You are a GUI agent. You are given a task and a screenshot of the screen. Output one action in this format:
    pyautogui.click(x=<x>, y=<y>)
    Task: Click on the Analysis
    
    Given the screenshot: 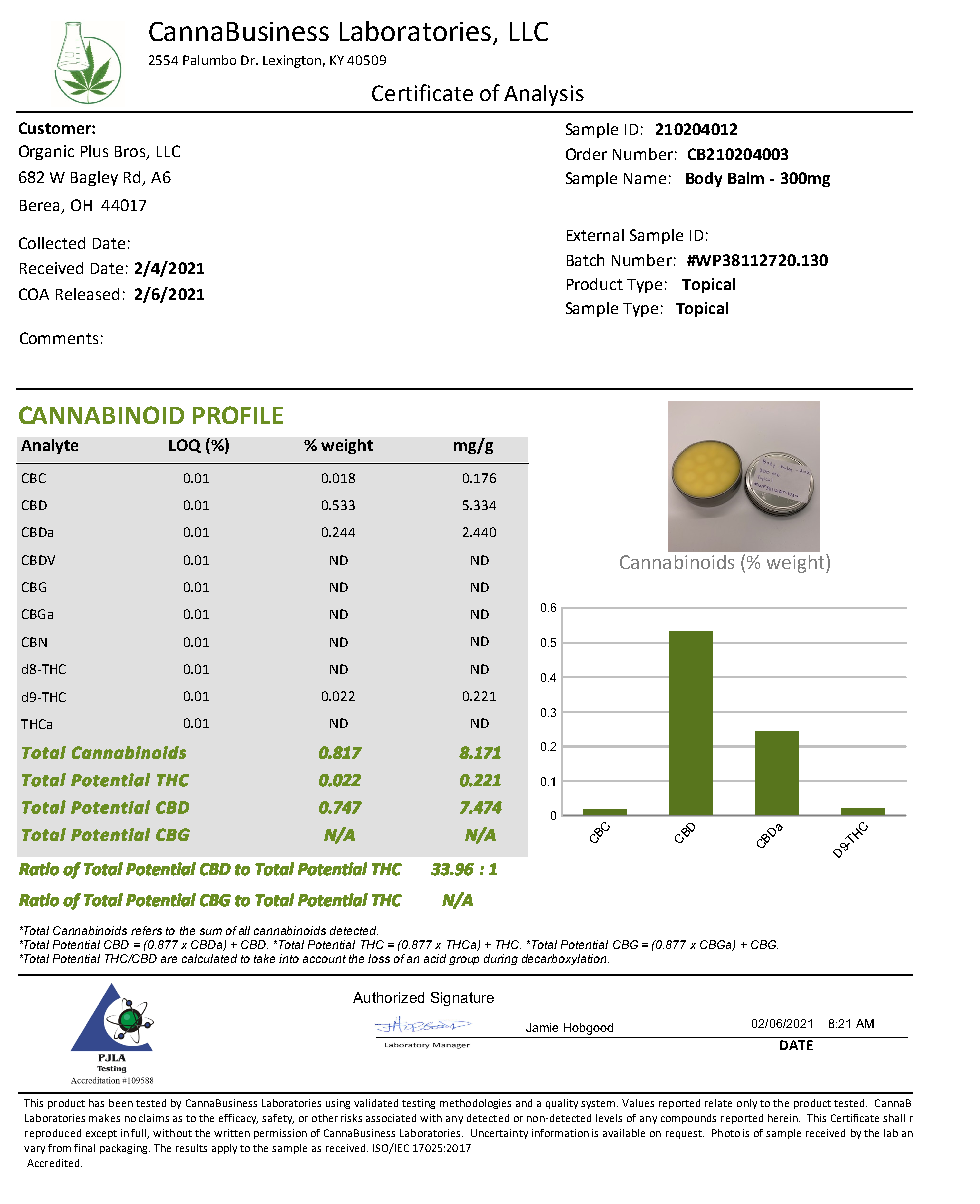 What is the action you would take?
    pyautogui.click(x=544, y=95)
